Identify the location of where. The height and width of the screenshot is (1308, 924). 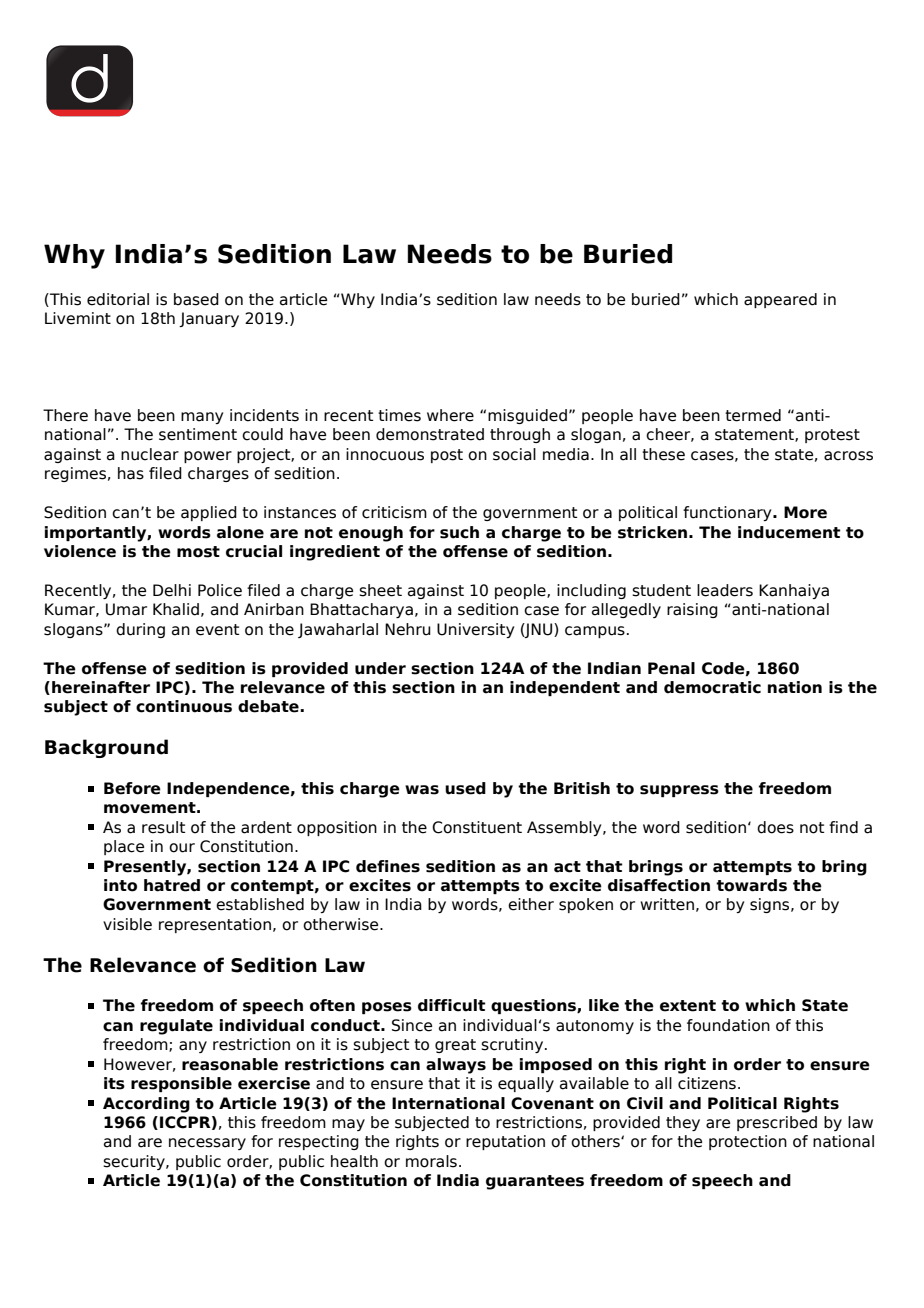
(450, 415).
